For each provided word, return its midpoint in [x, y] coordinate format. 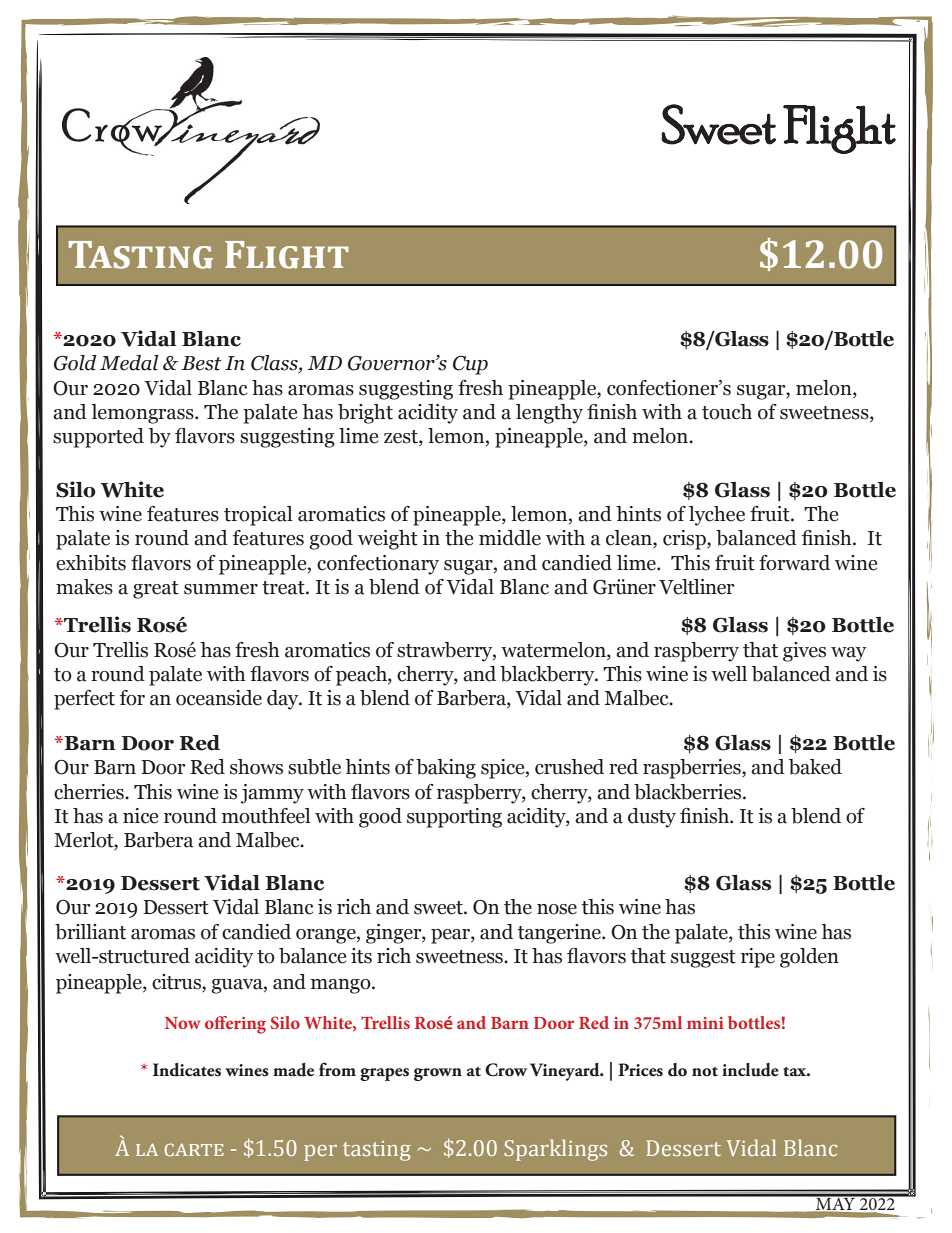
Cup [470, 365]
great [156, 590]
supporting [454, 818]
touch [727, 412]
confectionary [378, 565]
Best [202, 363]
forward [794, 563]
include [750, 1070]
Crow [506, 1070]
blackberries [689, 792]
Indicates [187, 1070]
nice [140, 816]
